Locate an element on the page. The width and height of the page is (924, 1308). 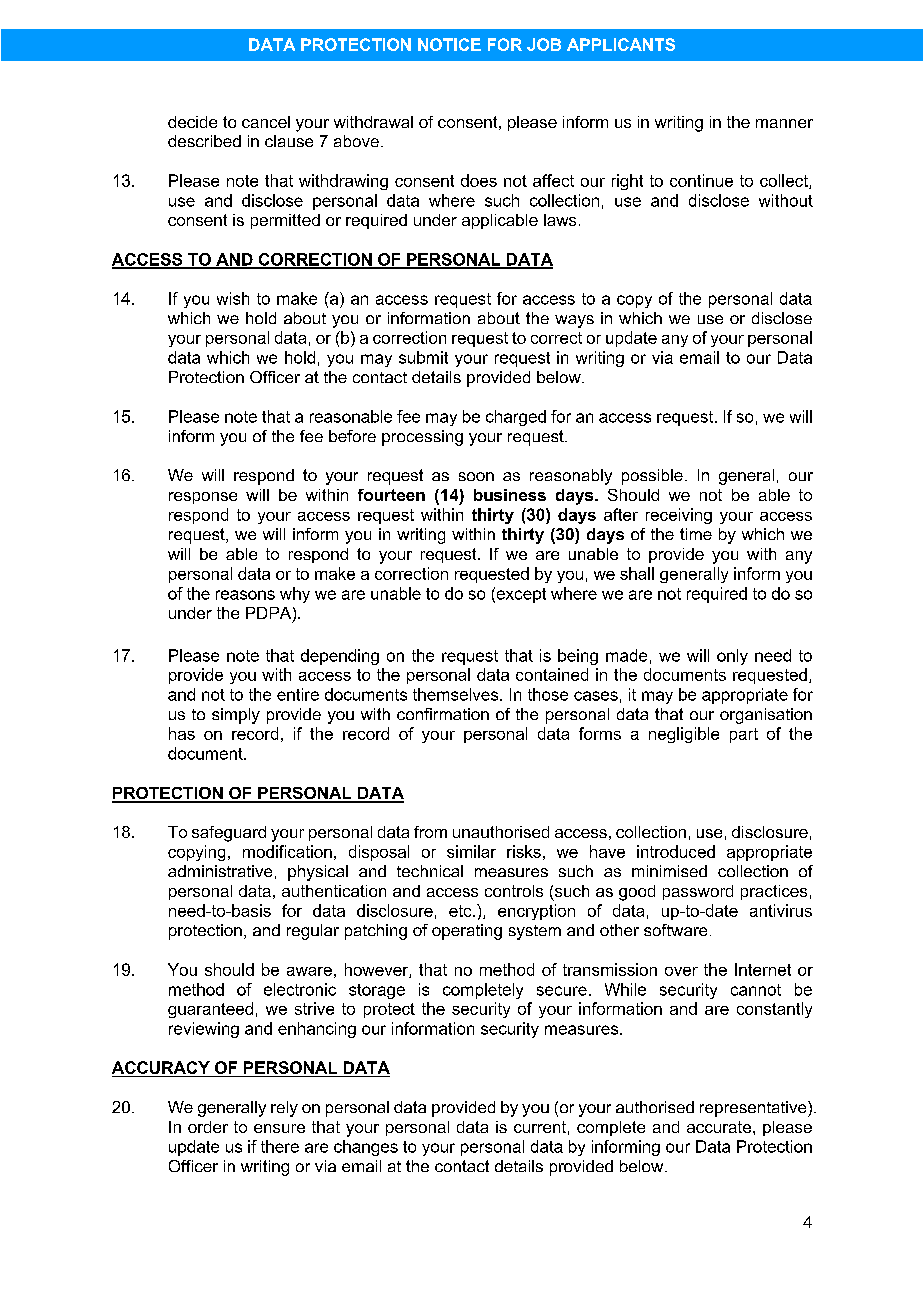
order is located at coordinates (208, 1127).
